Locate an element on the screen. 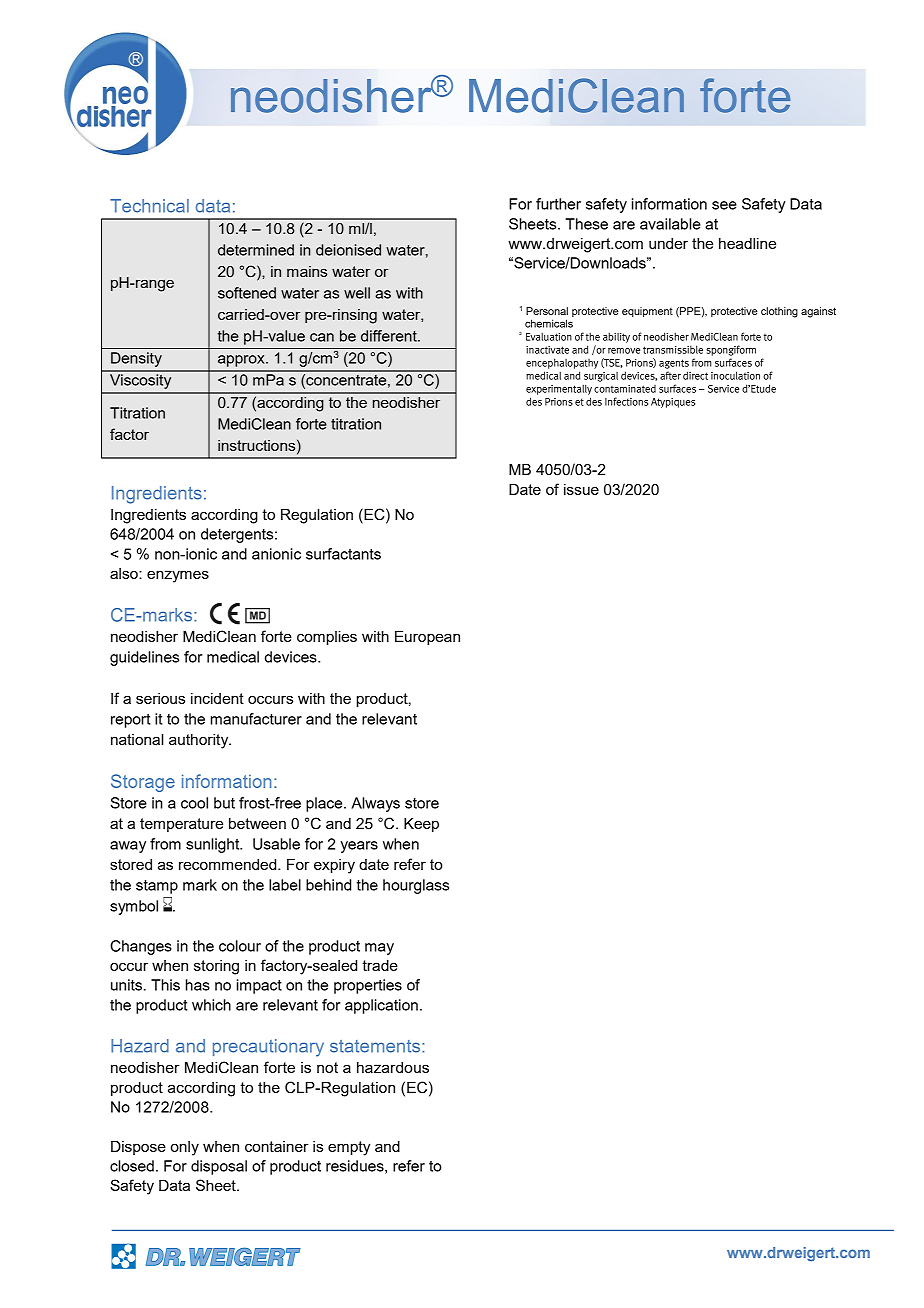 The width and height of the screenshot is (924, 1308). only is located at coordinates (185, 1148).
